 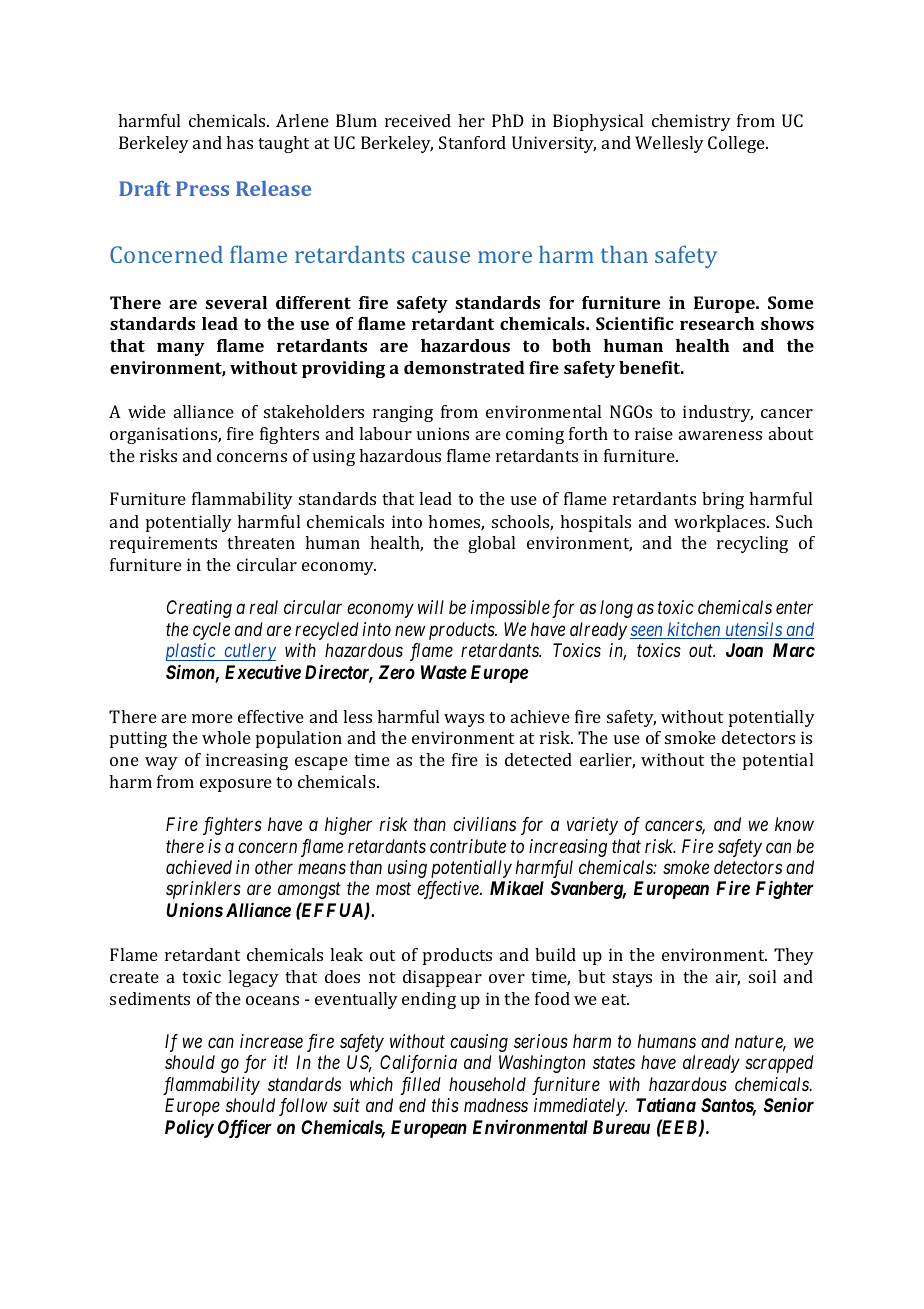 I want to click on Creating, so click(x=199, y=609).
